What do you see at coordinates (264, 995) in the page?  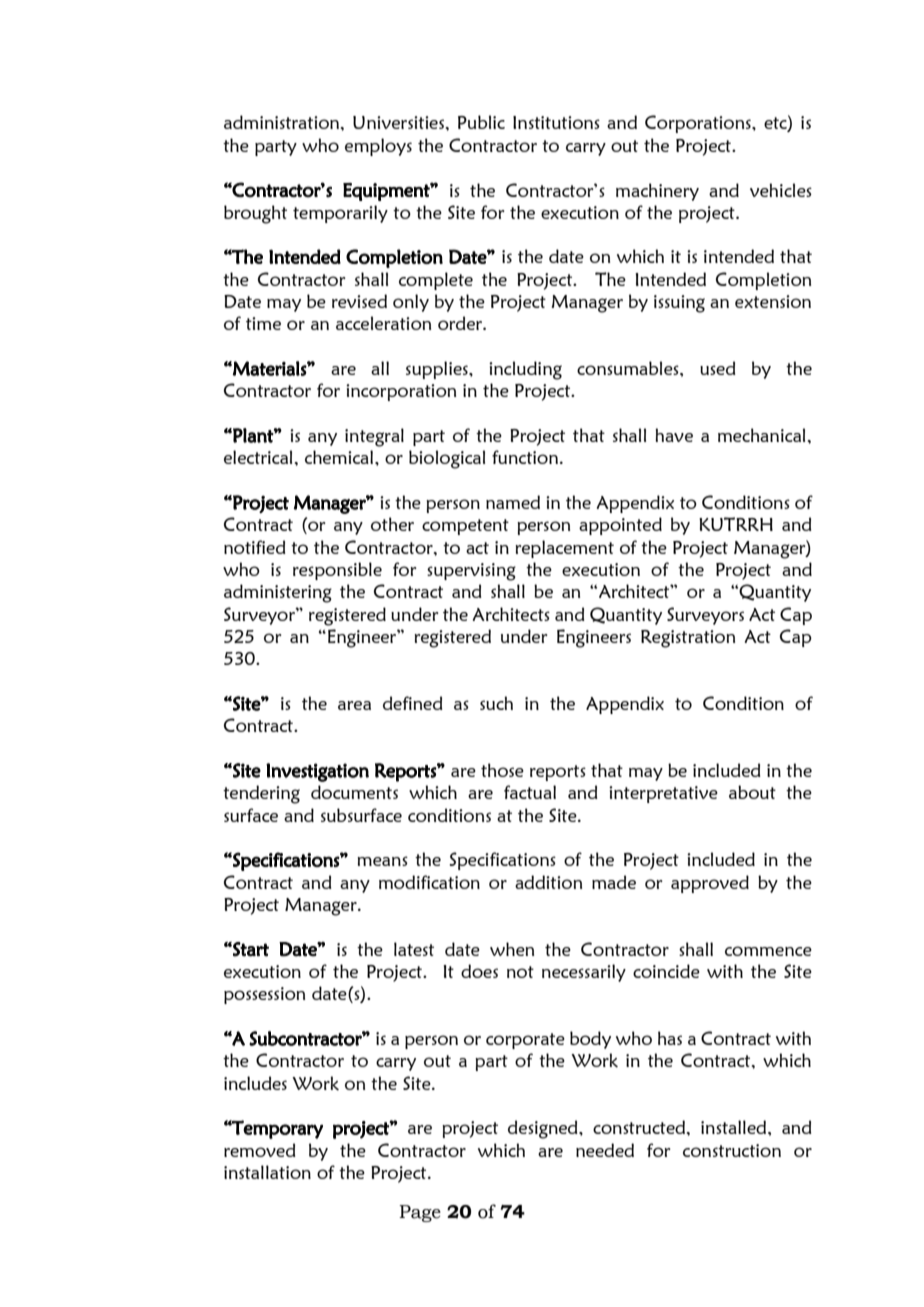 I see `possession` at bounding box center [264, 995].
